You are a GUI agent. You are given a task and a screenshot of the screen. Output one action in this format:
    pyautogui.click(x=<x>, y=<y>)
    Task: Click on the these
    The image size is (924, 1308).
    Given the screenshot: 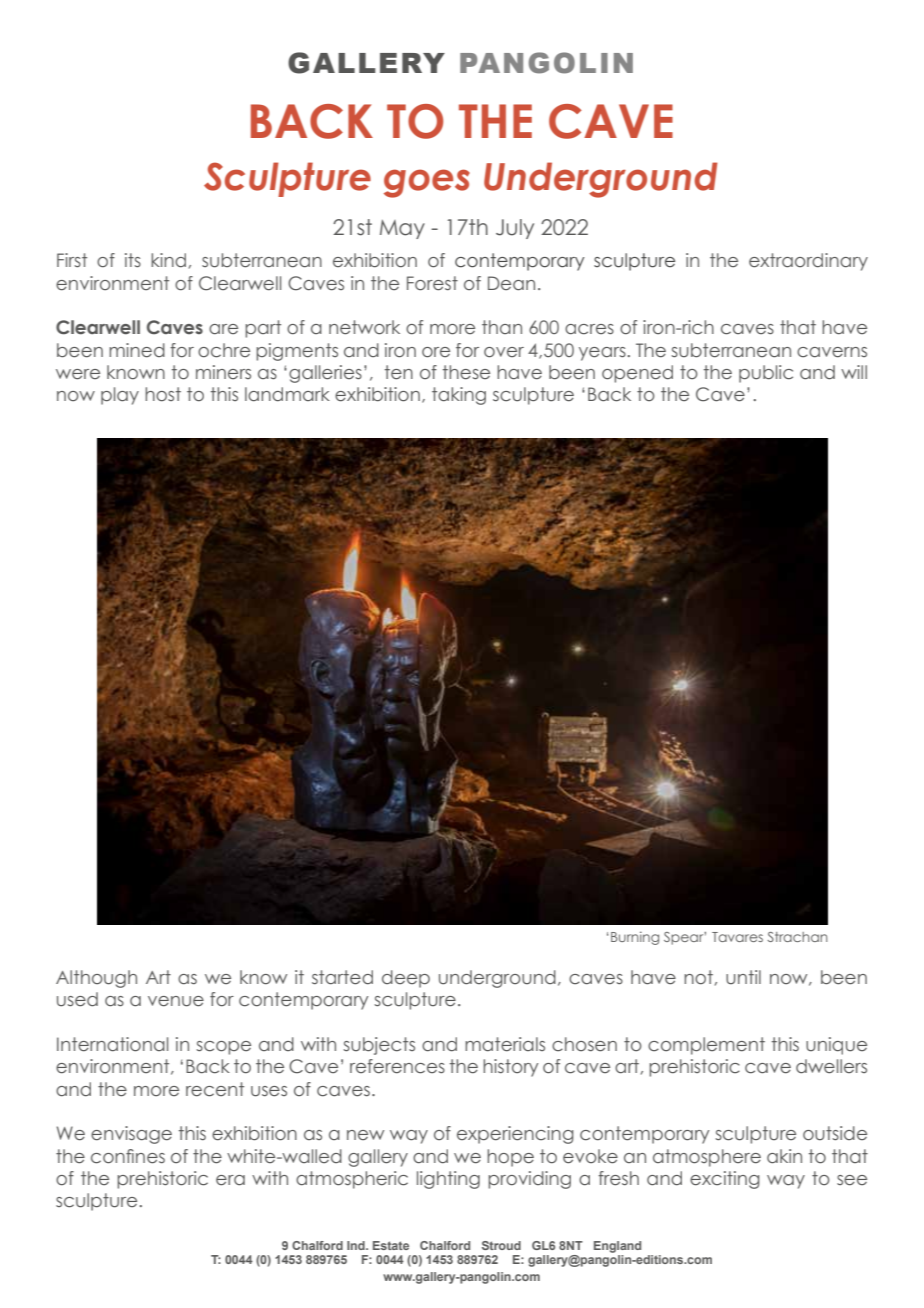 What is the action you would take?
    pyautogui.click(x=466, y=372)
